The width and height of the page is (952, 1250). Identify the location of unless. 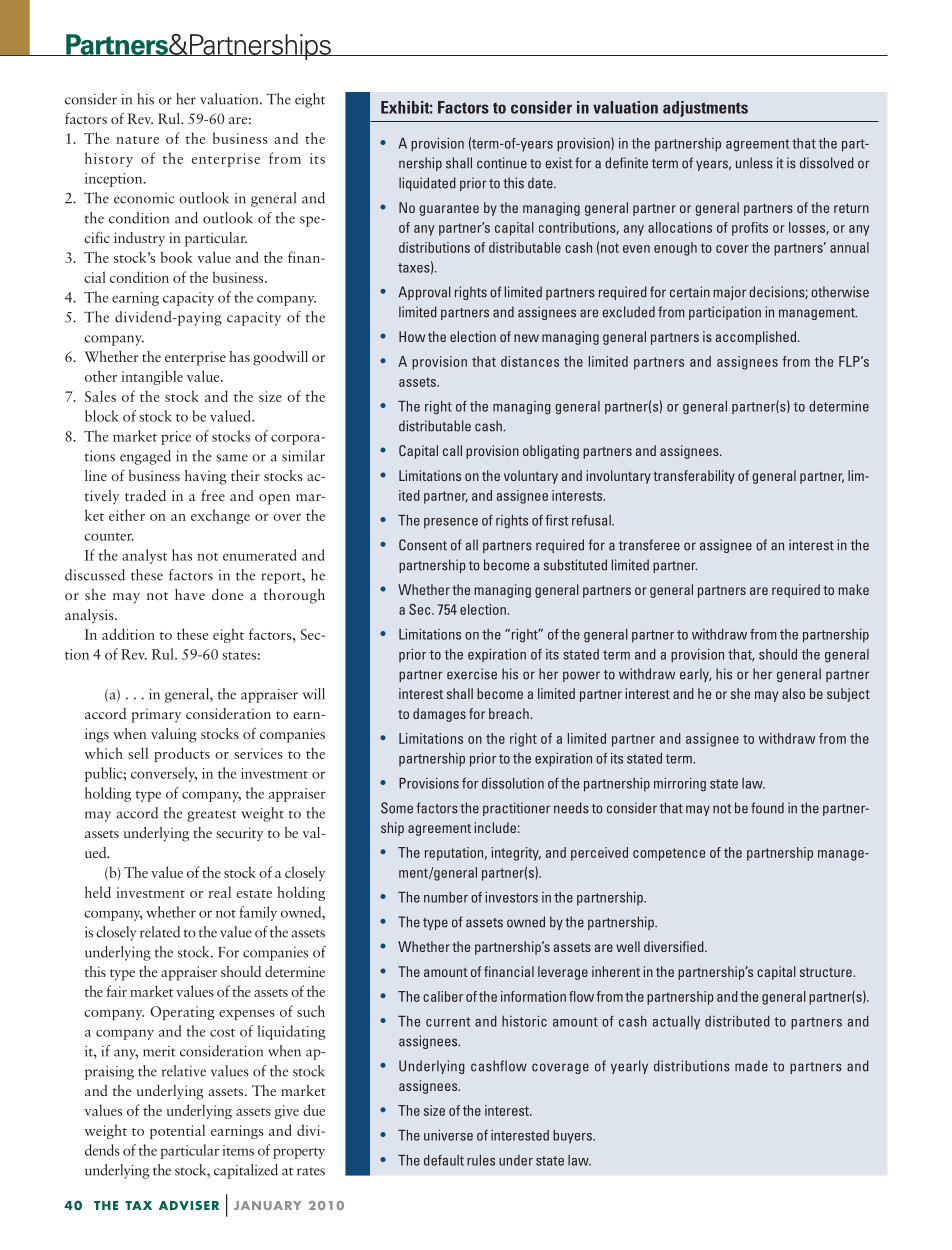
(754, 163).
